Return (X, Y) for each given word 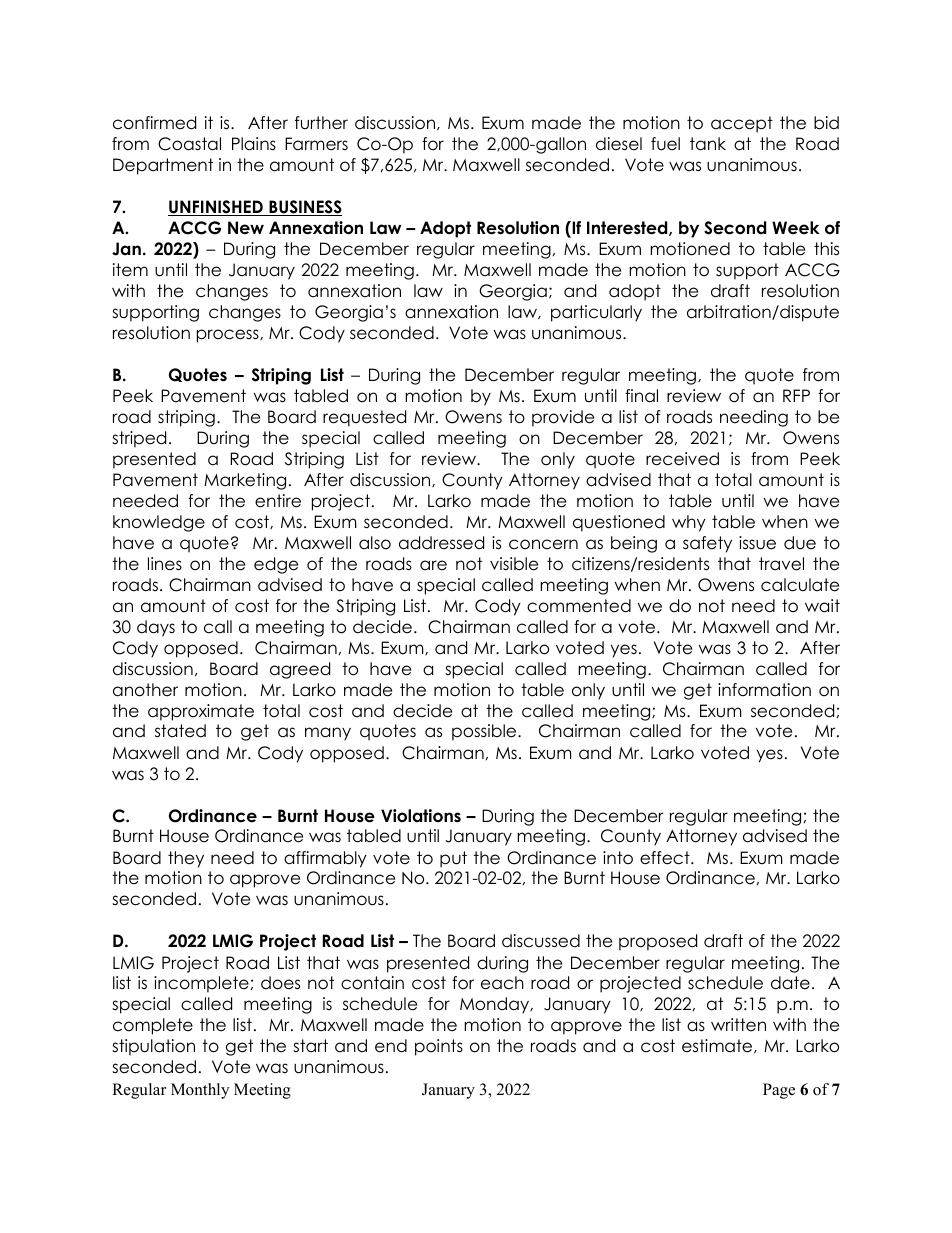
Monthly (200, 1091)
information (764, 690)
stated (180, 731)
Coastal (189, 144)
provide (563, 418)
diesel (619, 144)
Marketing (245, 481)
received (682, 459)
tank (708, 144)
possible (485, 732)
